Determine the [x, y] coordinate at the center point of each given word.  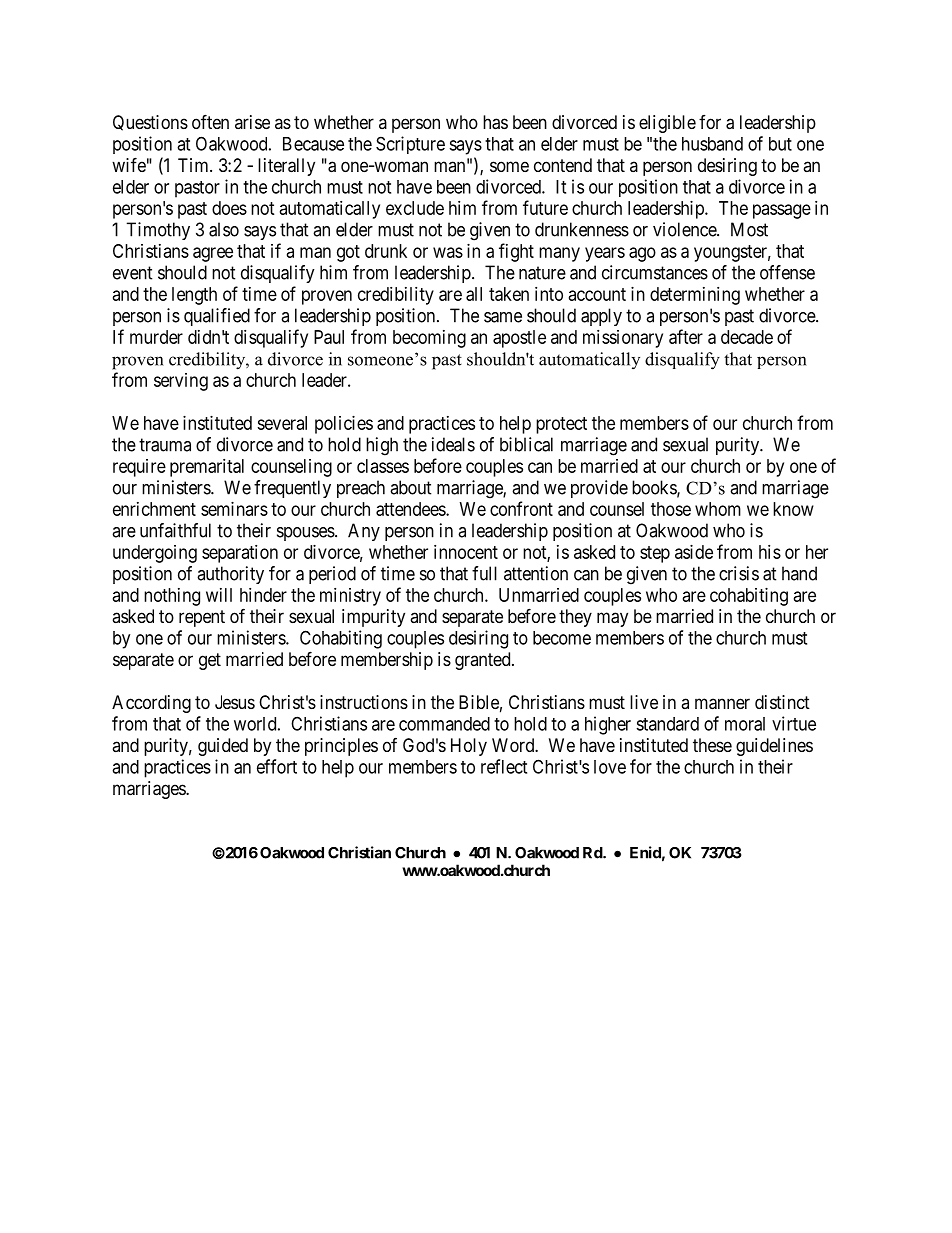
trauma [165, 445]
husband [712, 144]
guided [223, 747]
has [495, 122]
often [210, 121]
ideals [453, 444]
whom [718, 509]
